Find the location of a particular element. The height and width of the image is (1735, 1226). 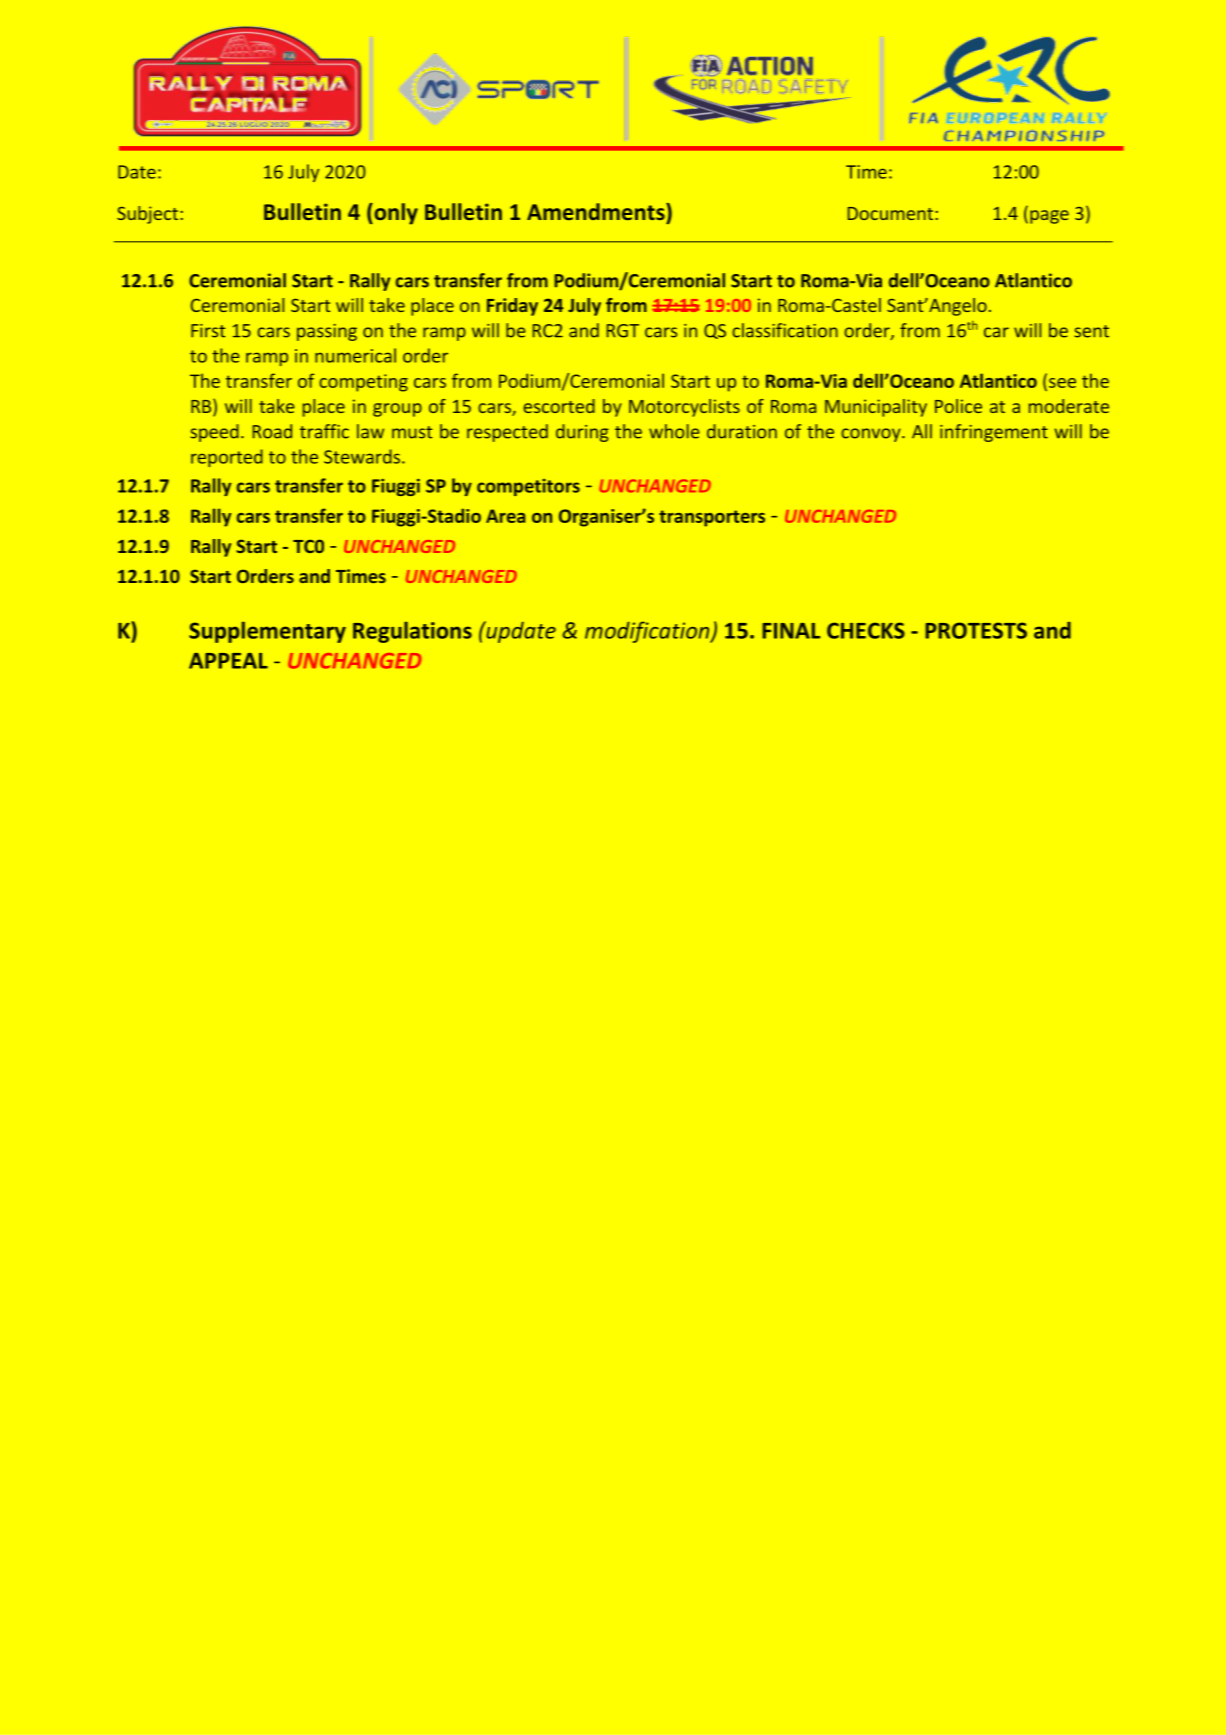

Road is located at coordinates (272, 431).
